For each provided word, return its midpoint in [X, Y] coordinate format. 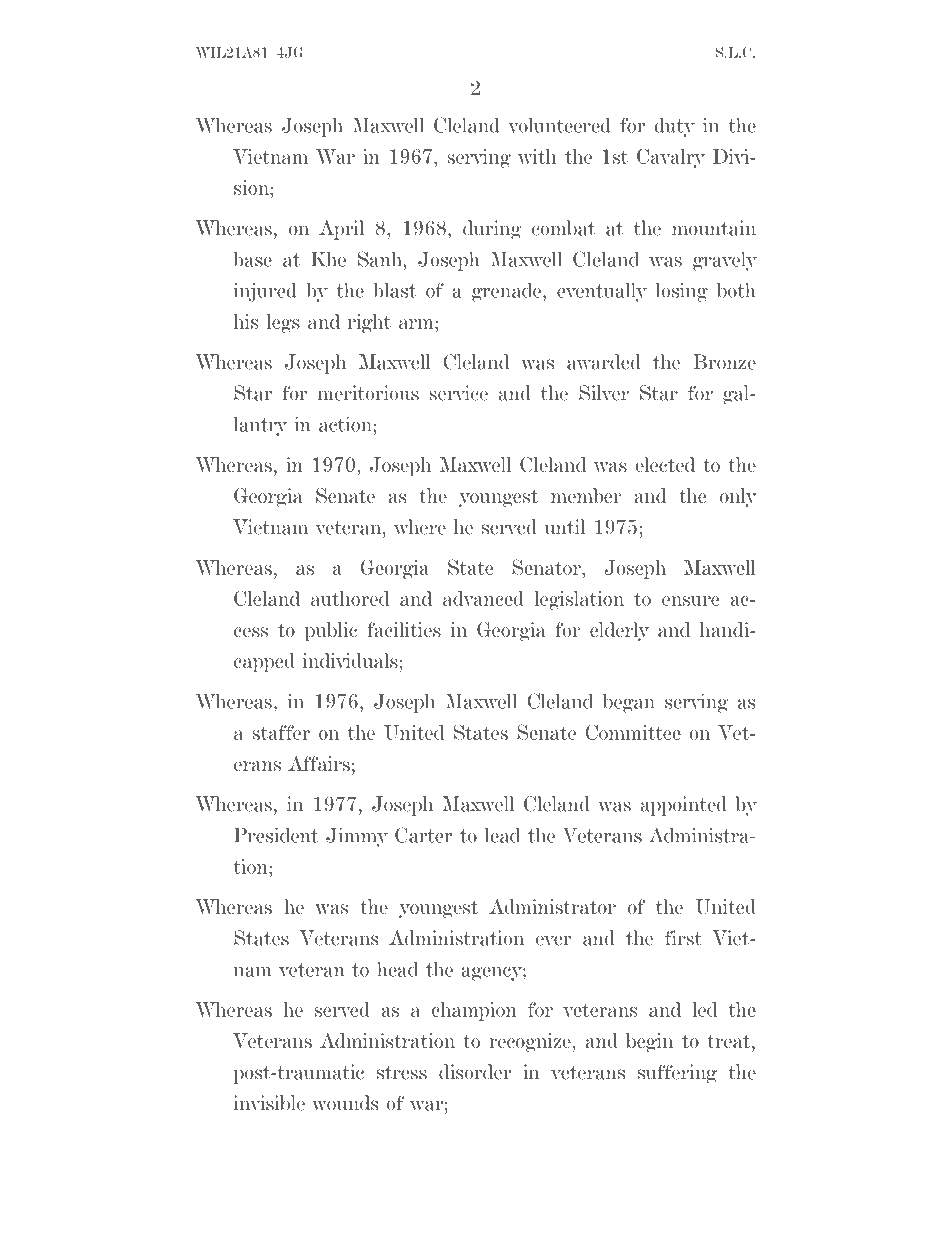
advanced [483, 598]
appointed [684, 806]
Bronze [724, 362]
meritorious [368, 393]
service [459, 393]
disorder [475, 1072]
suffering [677, 1074]
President [276, 835]
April [341, 230]
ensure [690, 601]
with [537, 156]
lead [502, 835]
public [331, 631]
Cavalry [671, 158]
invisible [269, 1103]
